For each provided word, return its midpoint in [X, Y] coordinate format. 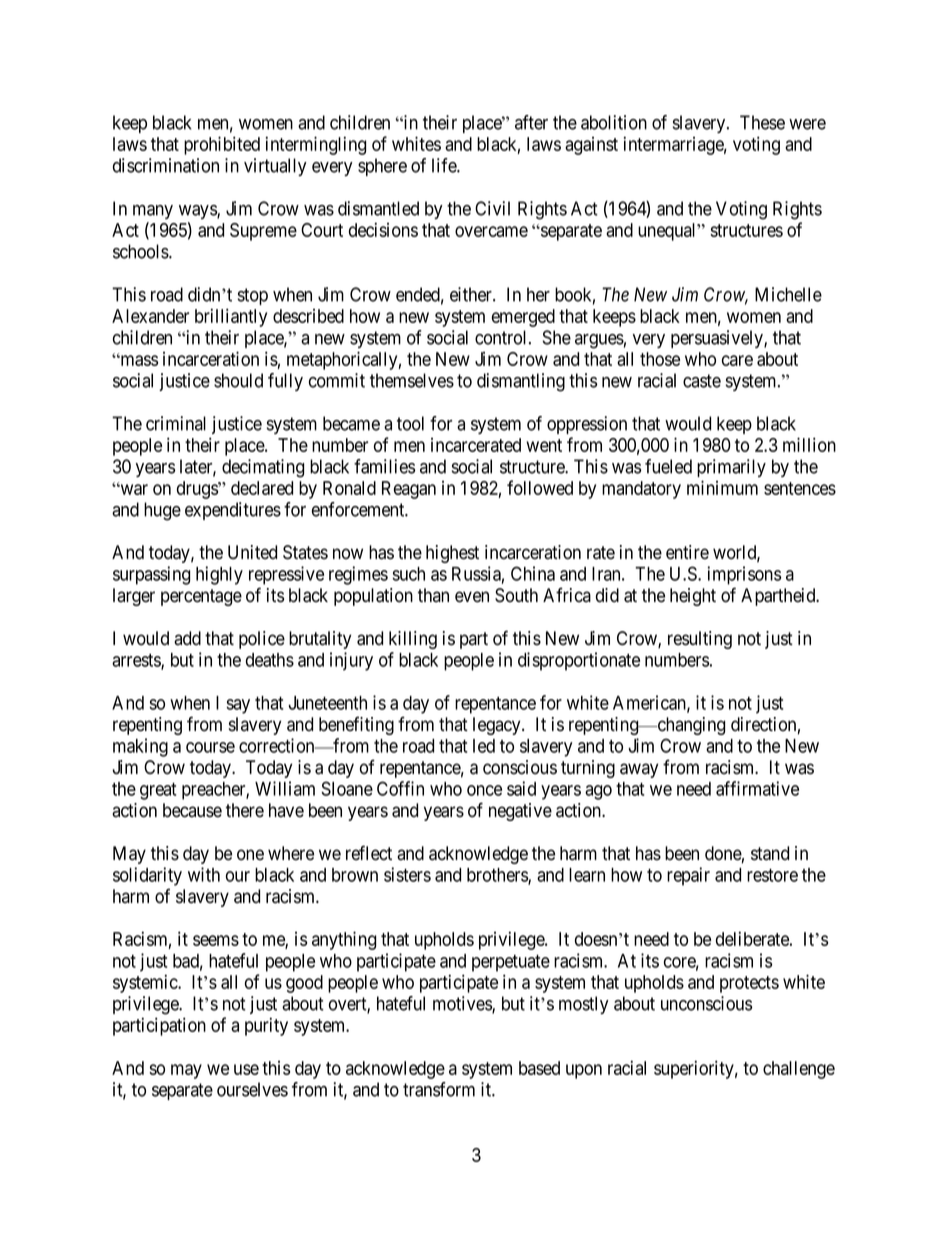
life [445, 165]
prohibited [222, 145]
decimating [263, 468]
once [484, 790]
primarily [731, 468]
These [762, 122]
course [210, 747]
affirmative [757, 788]
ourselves [252, 1089]
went [544, 445]
